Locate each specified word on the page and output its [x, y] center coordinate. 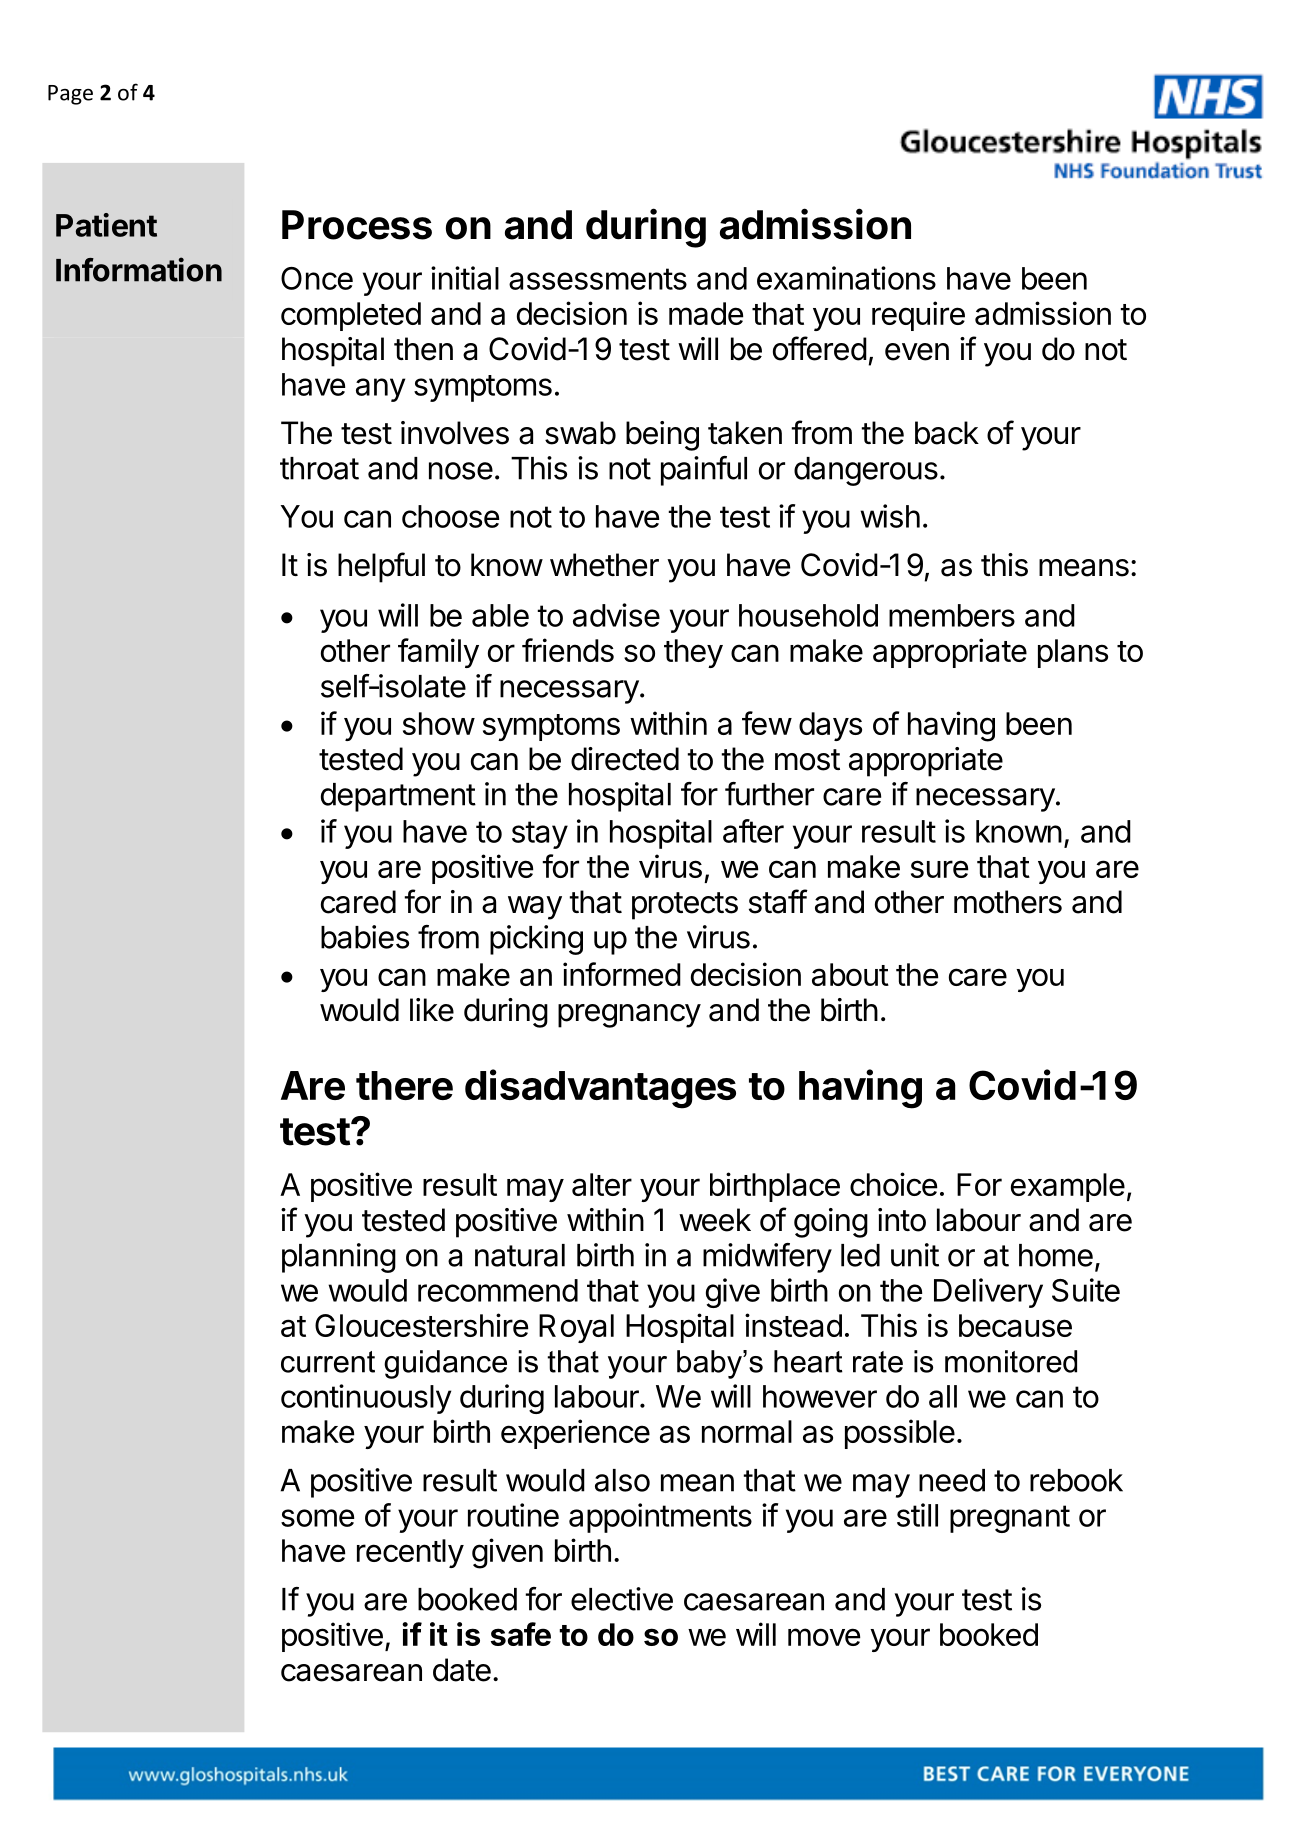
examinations [846, 278]
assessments [598, 279]
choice [893, 1184]
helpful [381, 567]
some [317, 1518]
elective [622, 1599]
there [404, 1085]
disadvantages [600, 1089]
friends [568, 650]
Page [70, 95]
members [952, 615]
